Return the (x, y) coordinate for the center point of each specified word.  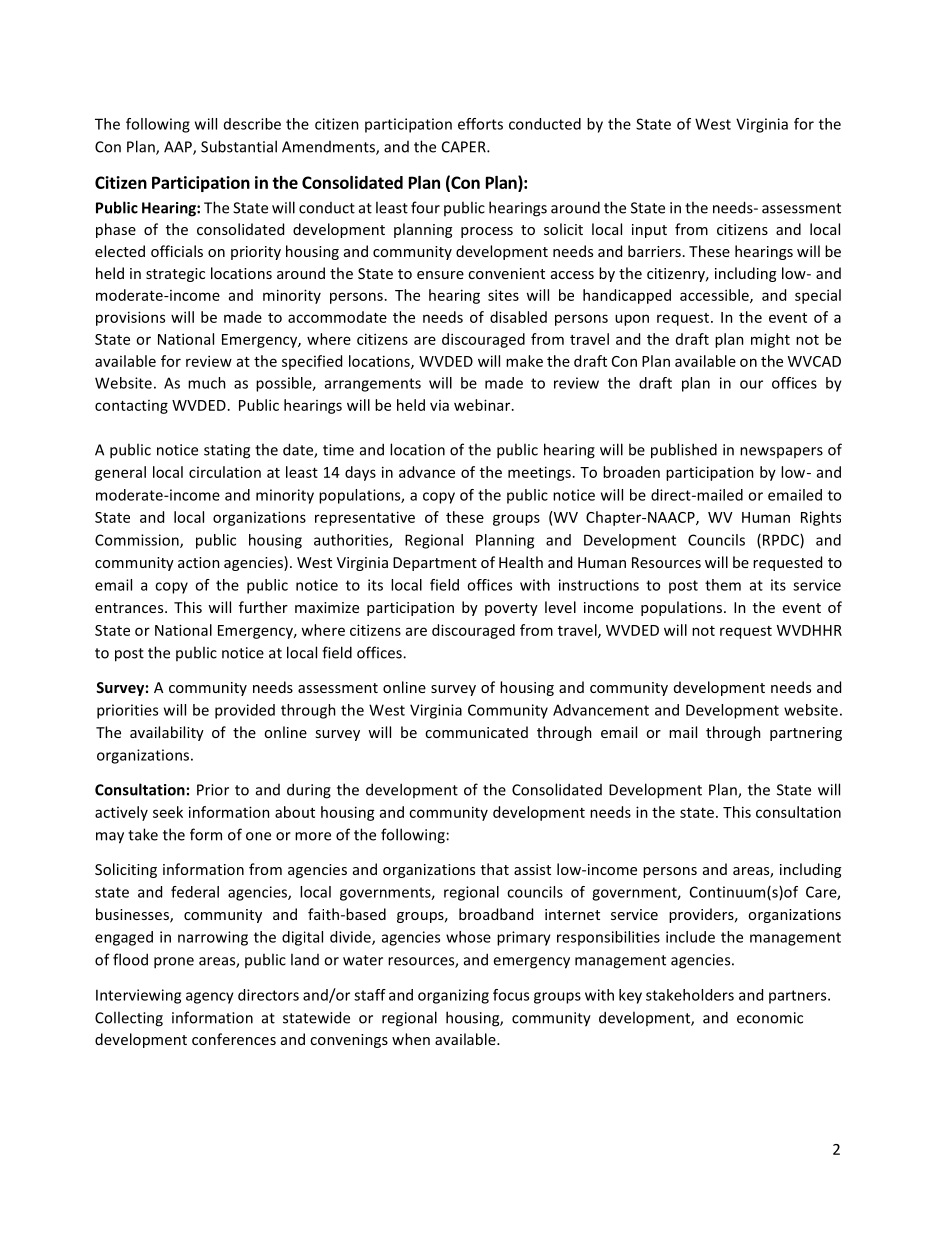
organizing (453, 996)
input (649, 231)
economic (770, 1018)
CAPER (465, 147)
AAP (179, 148)
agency (210, 998)
